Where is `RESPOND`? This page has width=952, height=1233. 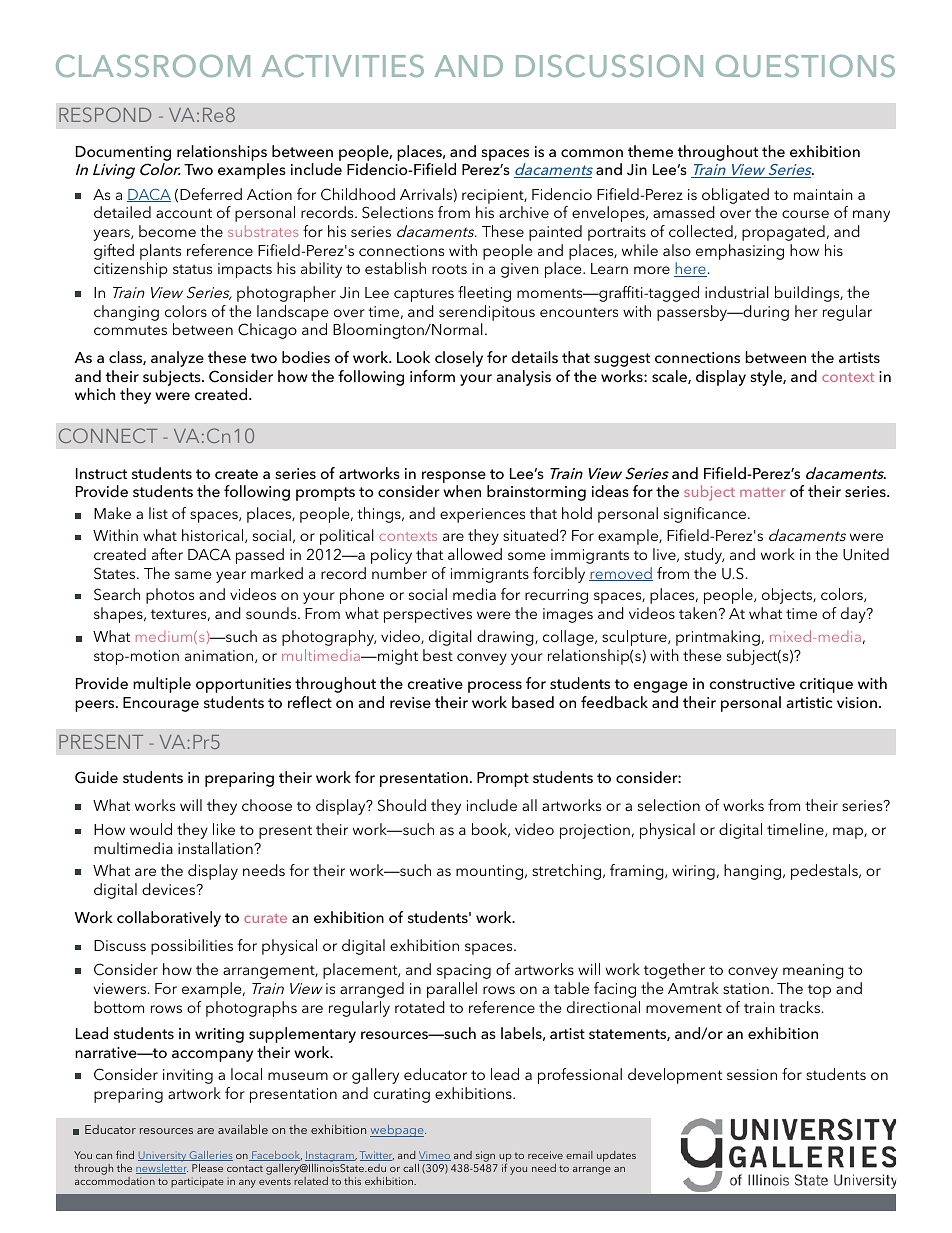
RESPOND is located at coordinates (105, 114).
